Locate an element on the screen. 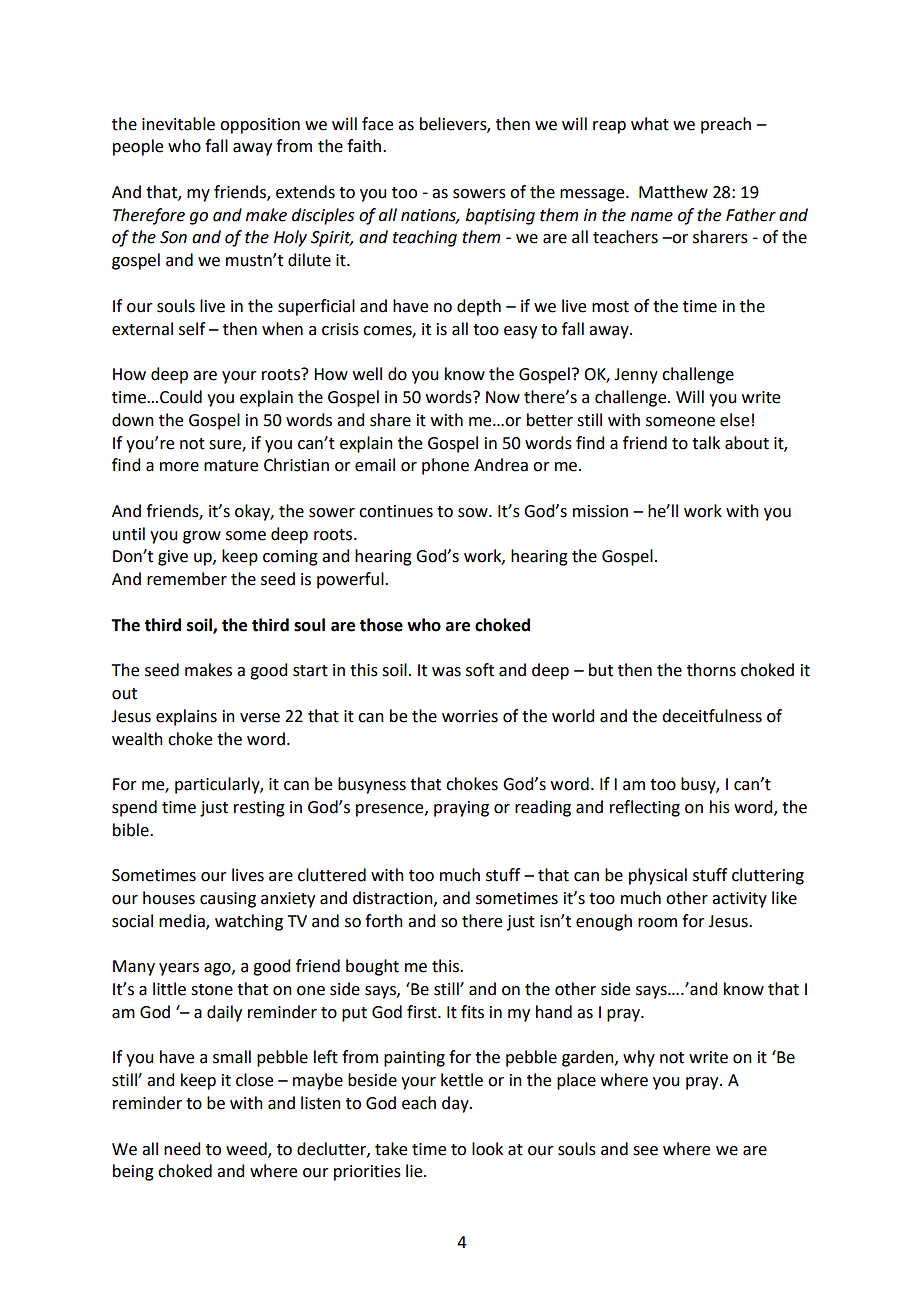 This screenshot has width=924, height=1309. look is located at coordinates (487, 1149).
